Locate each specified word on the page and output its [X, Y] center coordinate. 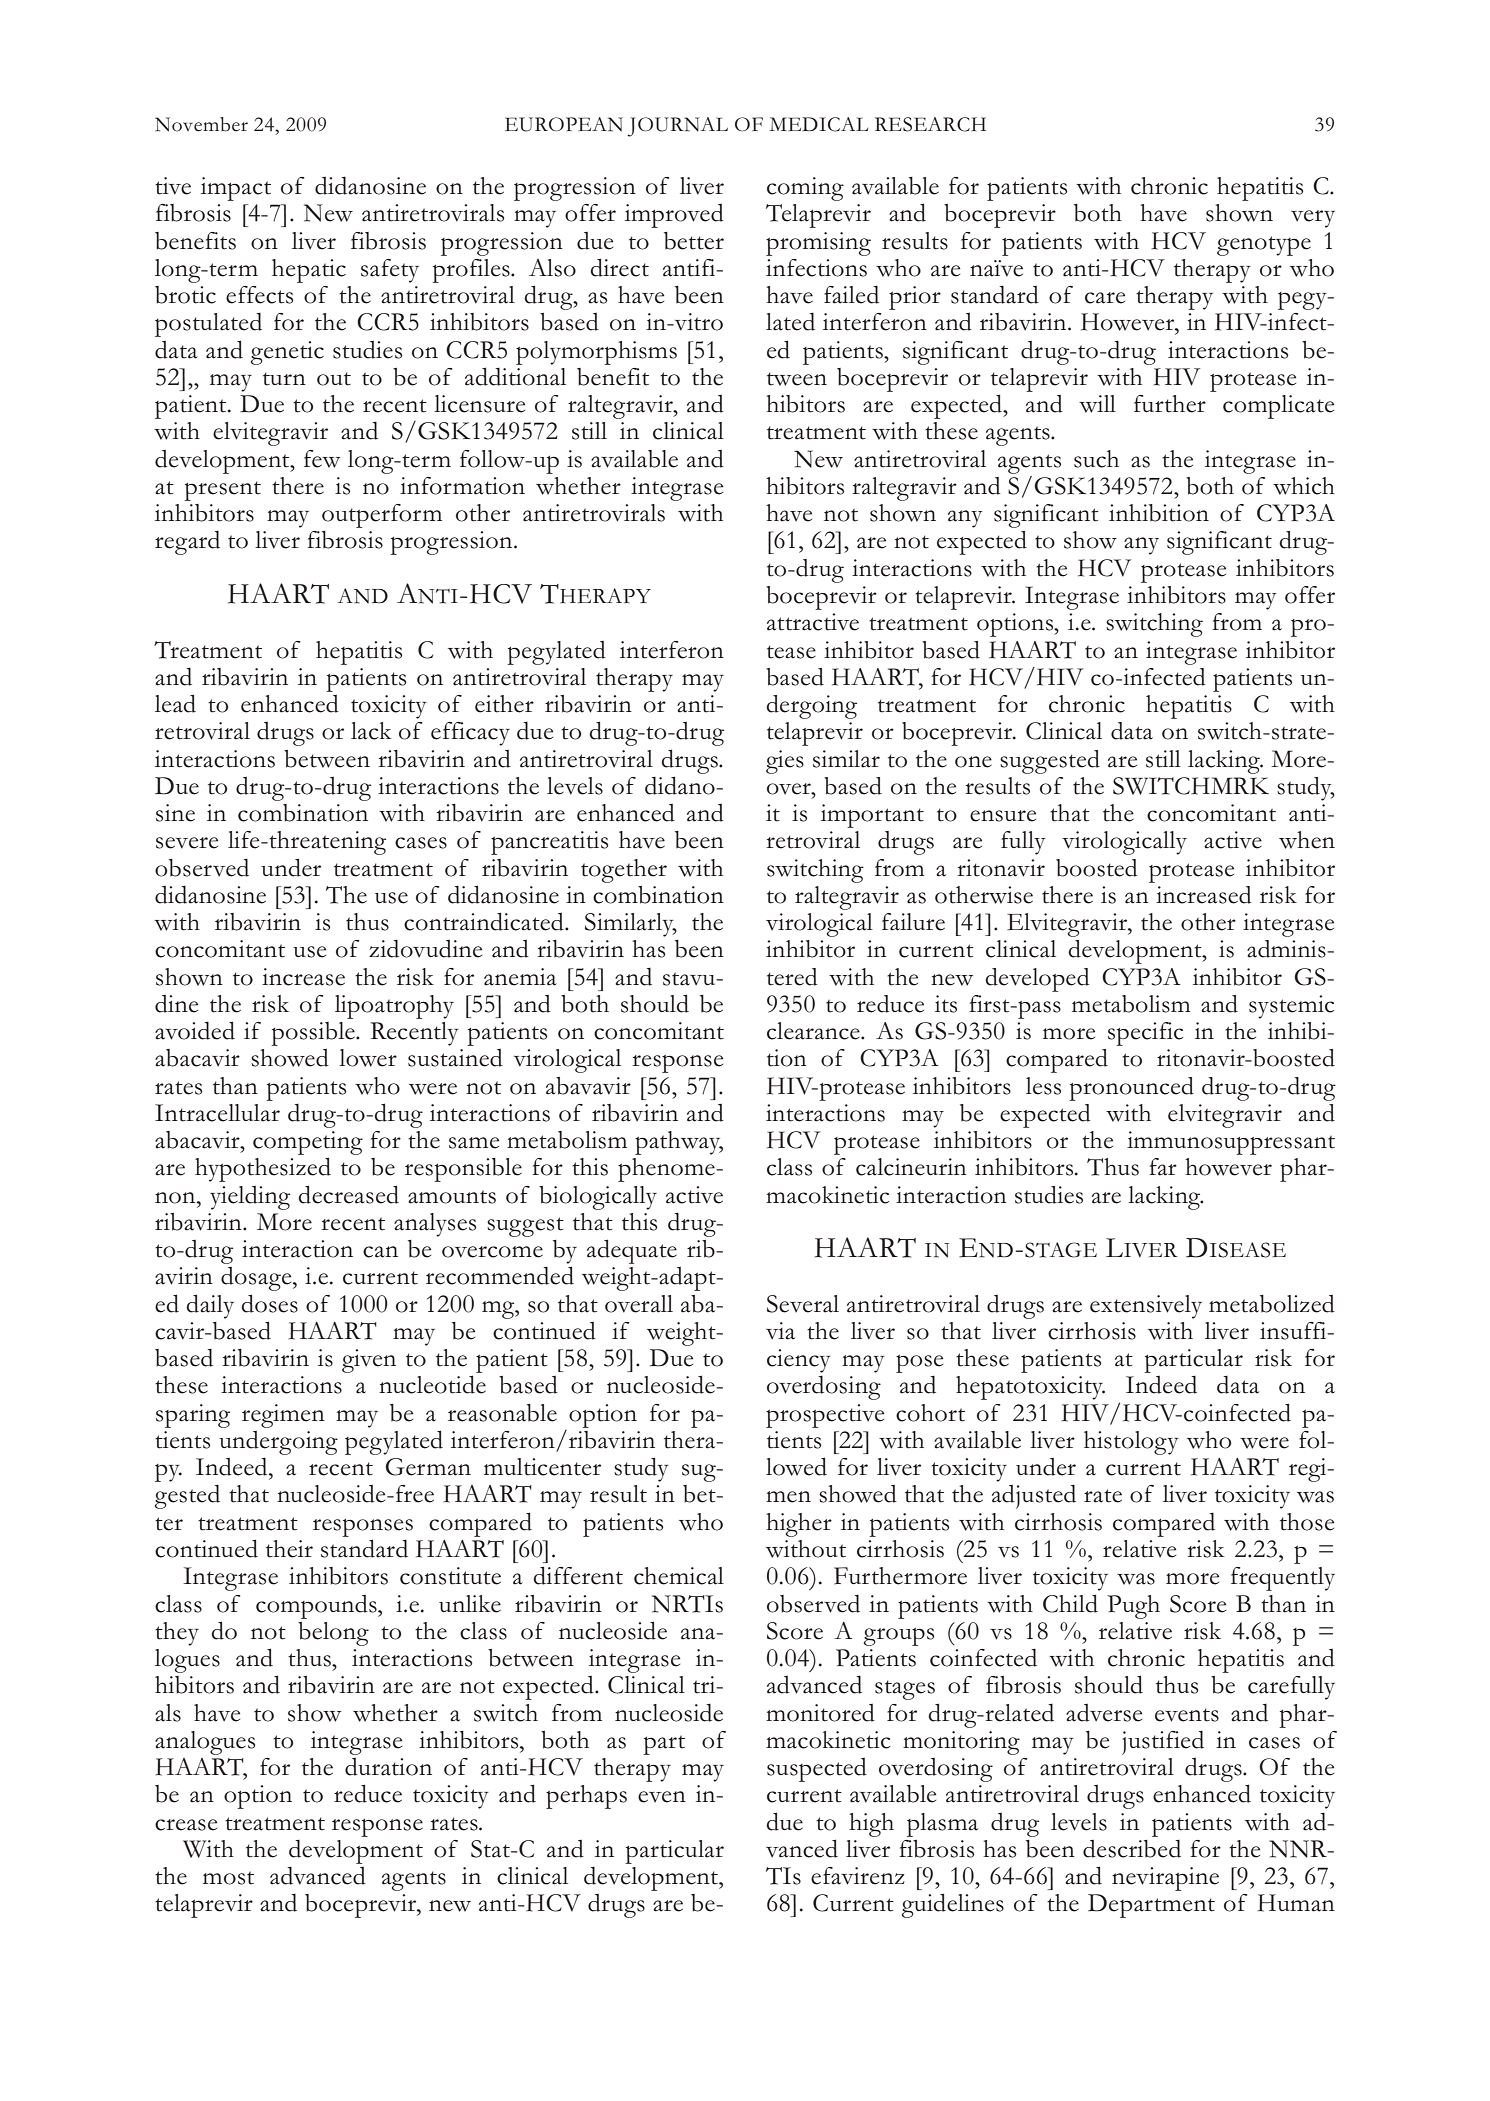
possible [314, 1034]
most [228, 1878]
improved [674, 216]
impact [236, 189]
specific [1145, 1034]
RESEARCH [930, 124]
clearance [814, 1031]
